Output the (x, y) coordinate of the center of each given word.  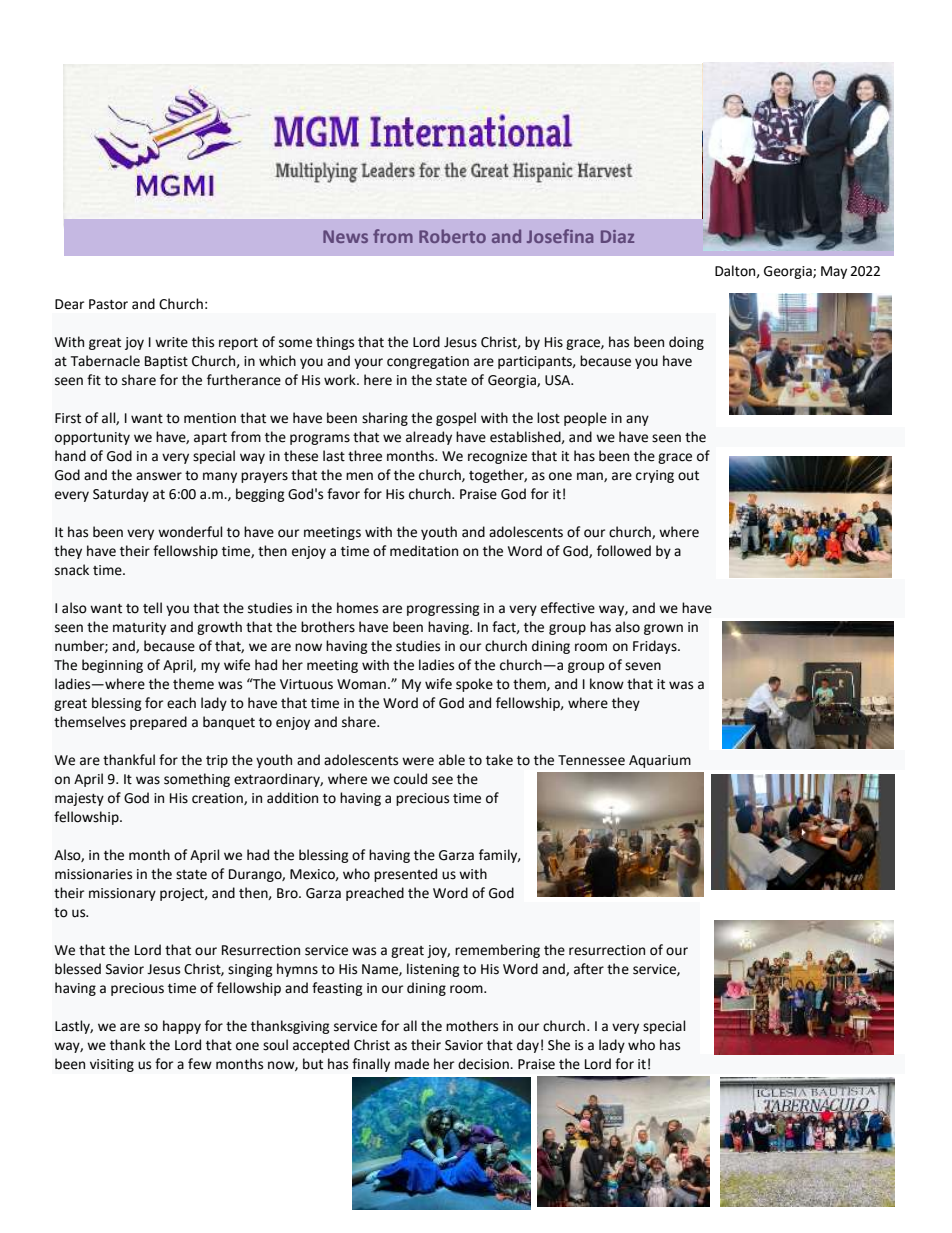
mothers (472, 1026)
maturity (139, 628)
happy (182, 1027)
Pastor (108, 304)
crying (655, 476)
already (429, 438)
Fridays (656, 647)
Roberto (452, 236)
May (834, 272)
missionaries (93, 874)
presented (405, 875)
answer (159, 476)
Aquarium (660, 761)
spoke (474, 685)
